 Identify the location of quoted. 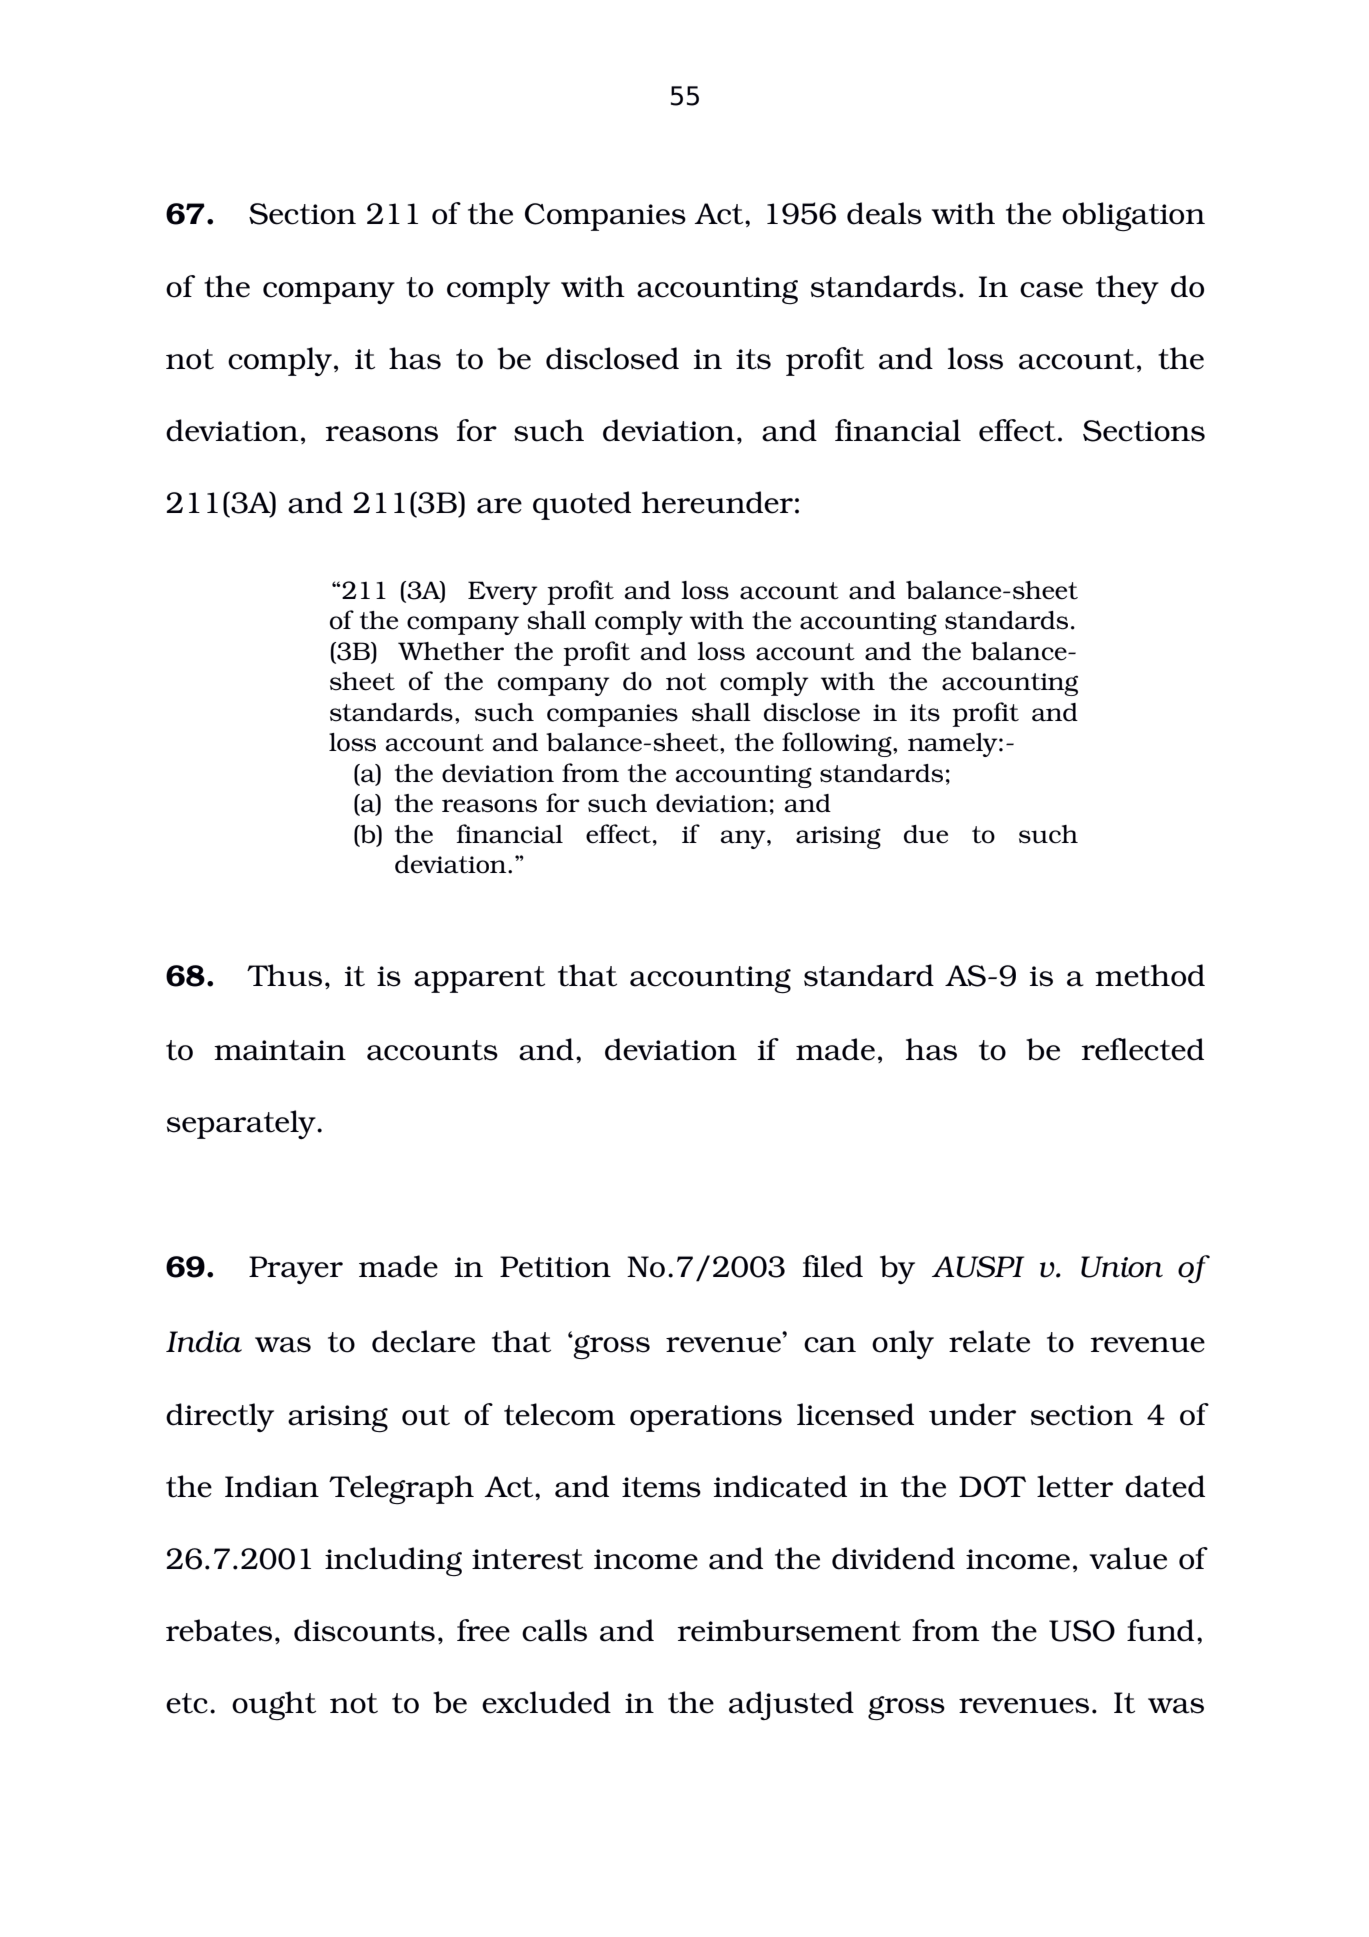
(582, 505).
